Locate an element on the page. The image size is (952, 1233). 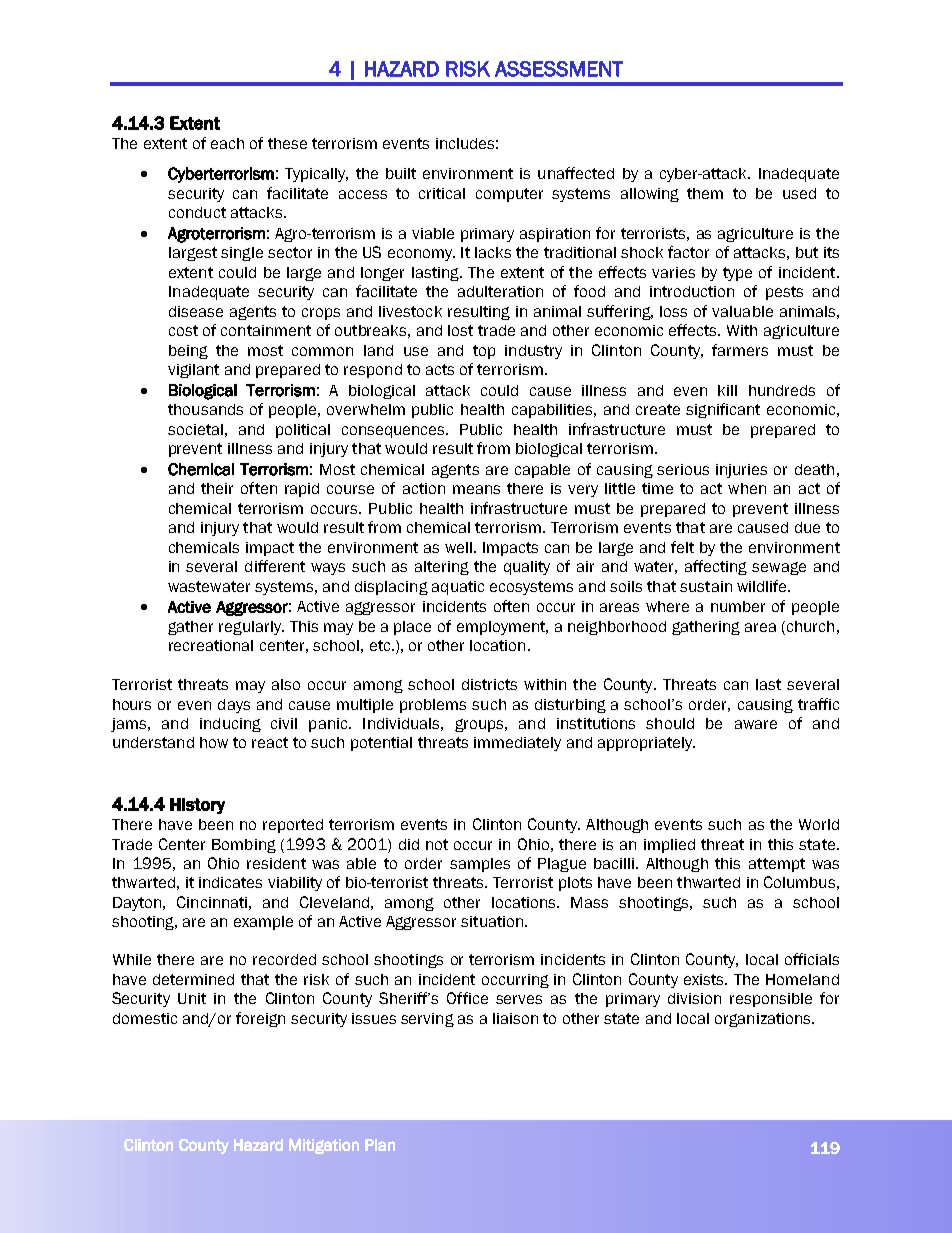
ASSESSMENT is located at coordinates (559, 69).
